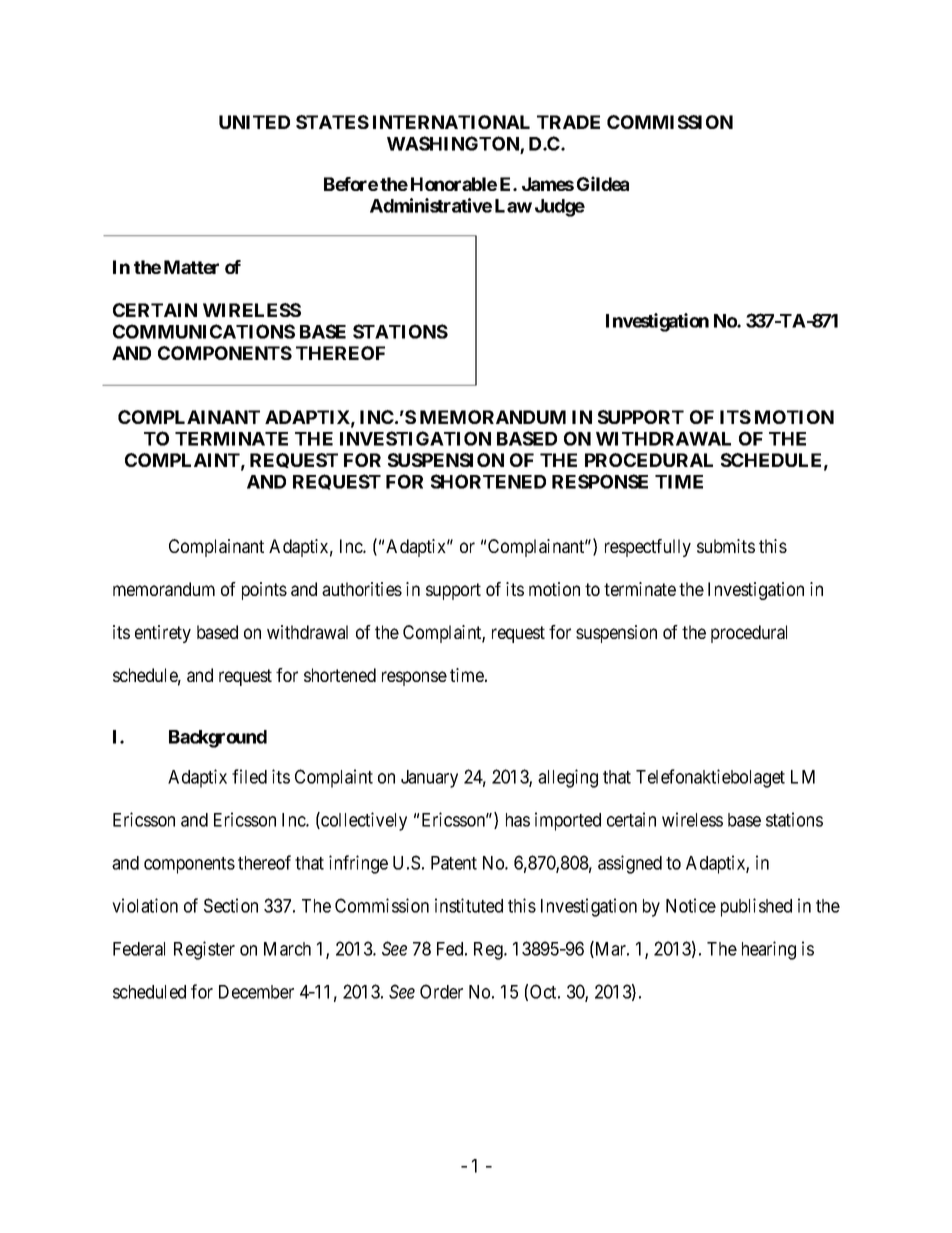 The width and height of the screenshot is (952, 1233). Describe the element at coordinates (204, 950) in the screenshot. I see `Register` at that location.
